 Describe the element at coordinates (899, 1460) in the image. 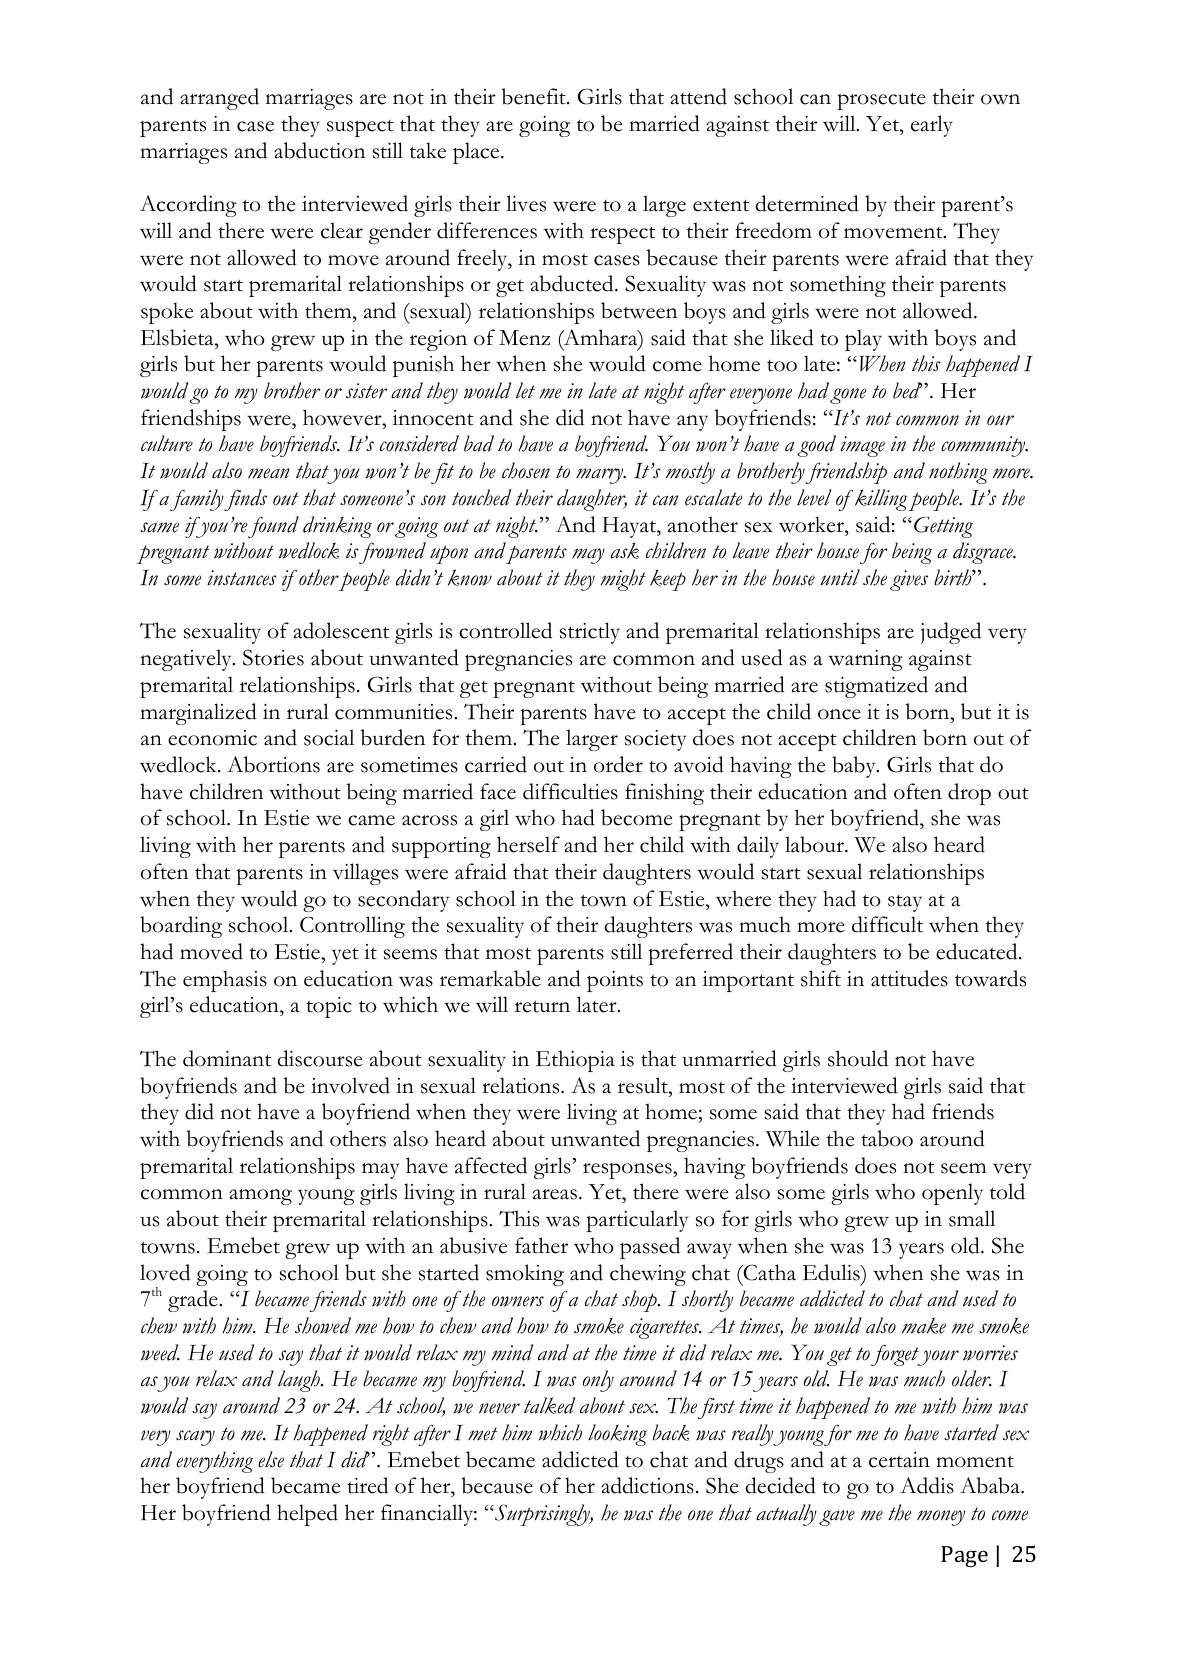

I see `certain` at that location.
